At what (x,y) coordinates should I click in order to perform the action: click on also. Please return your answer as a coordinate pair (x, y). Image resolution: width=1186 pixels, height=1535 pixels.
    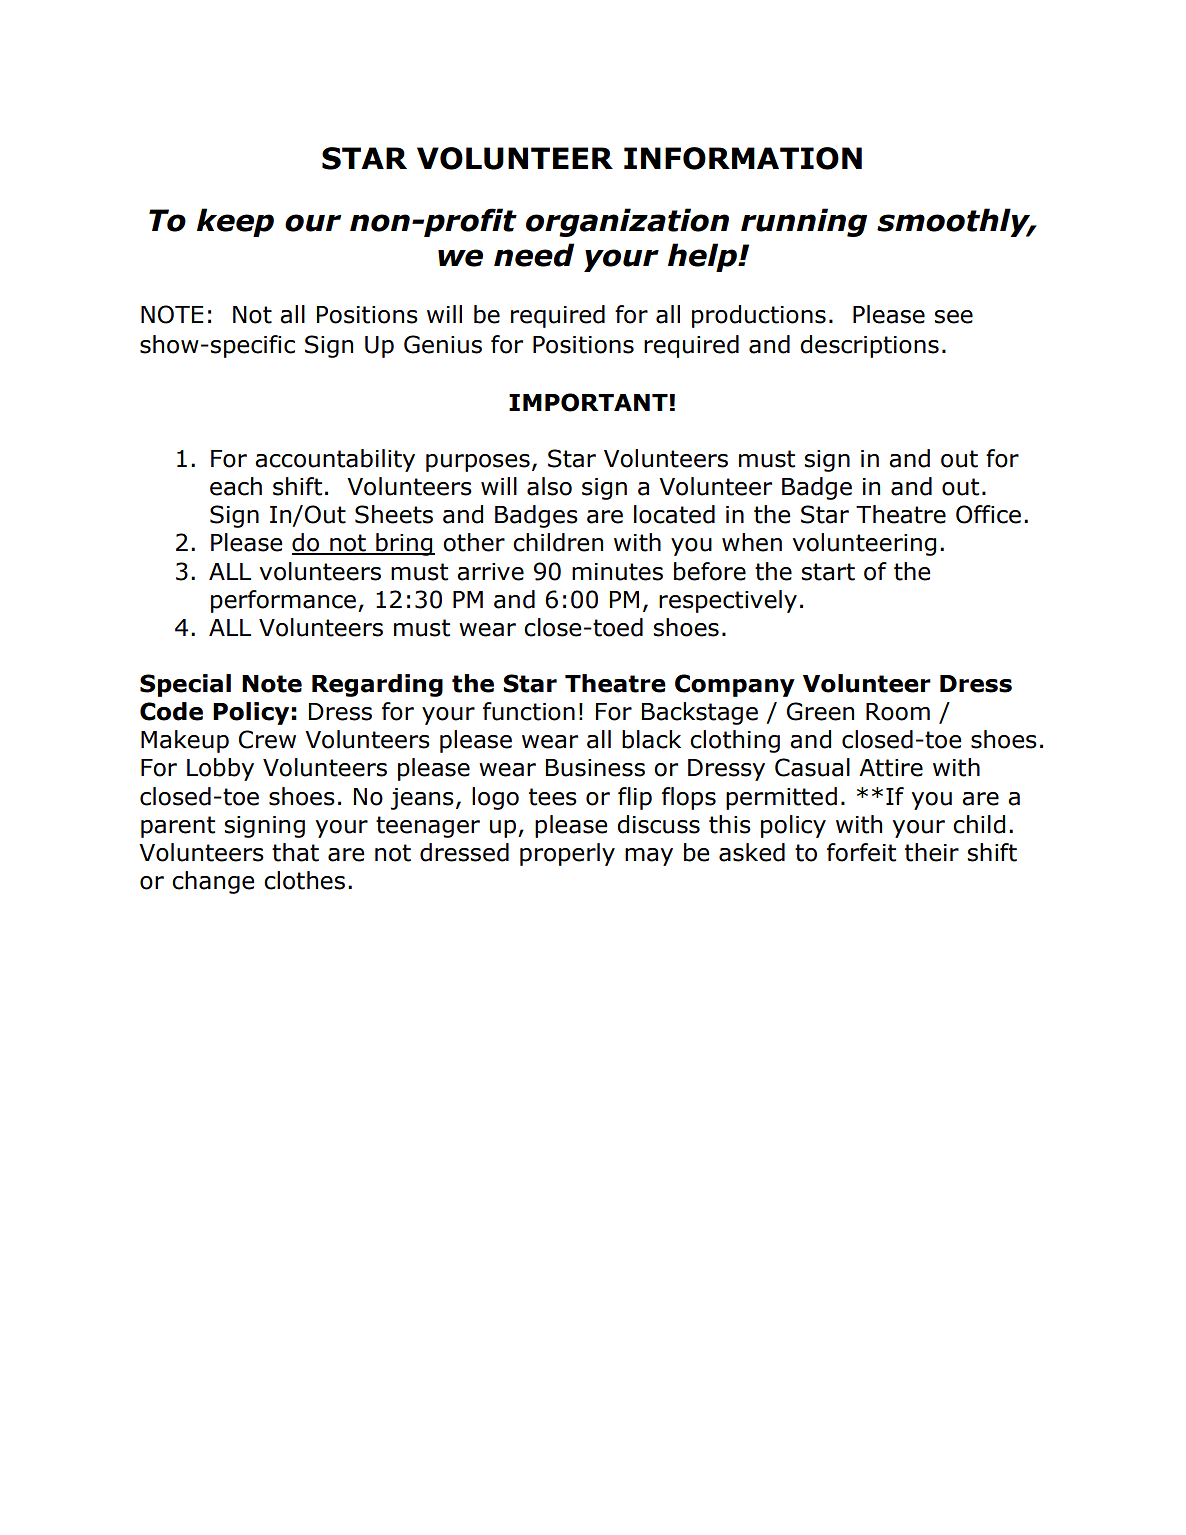
    Looking at the image, I should click on (549, 486).
